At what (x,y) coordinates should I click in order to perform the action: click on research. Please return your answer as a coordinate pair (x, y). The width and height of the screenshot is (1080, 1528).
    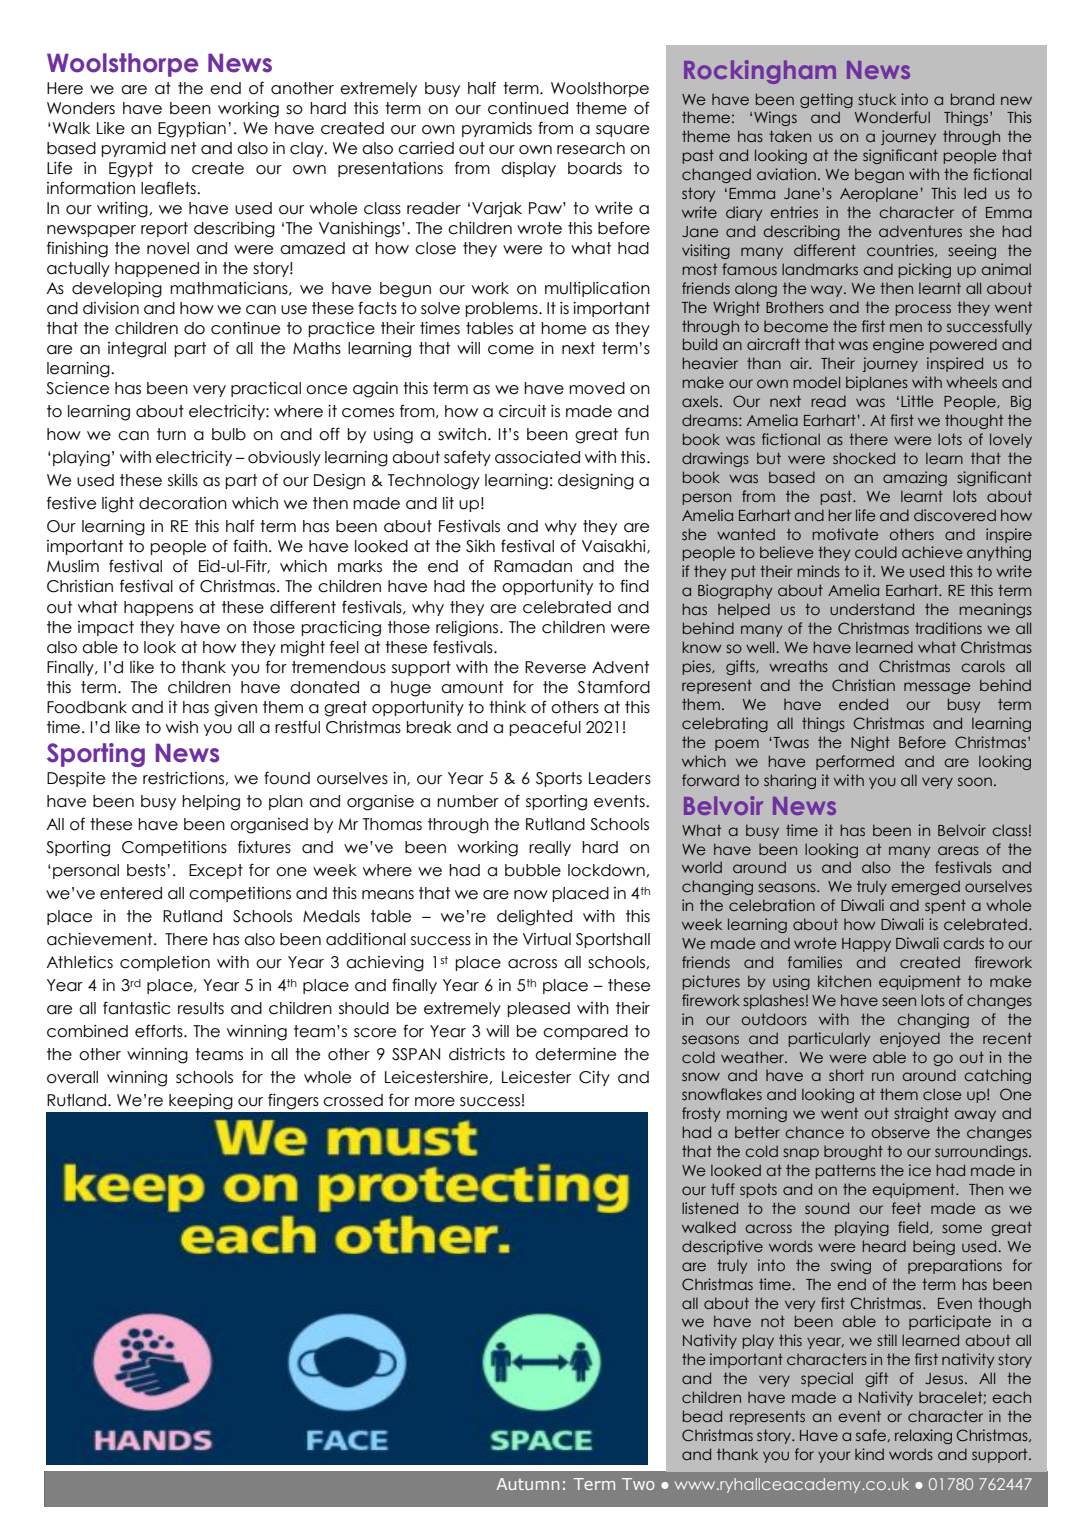
    Looking at the image, I should click on (591, 148).
